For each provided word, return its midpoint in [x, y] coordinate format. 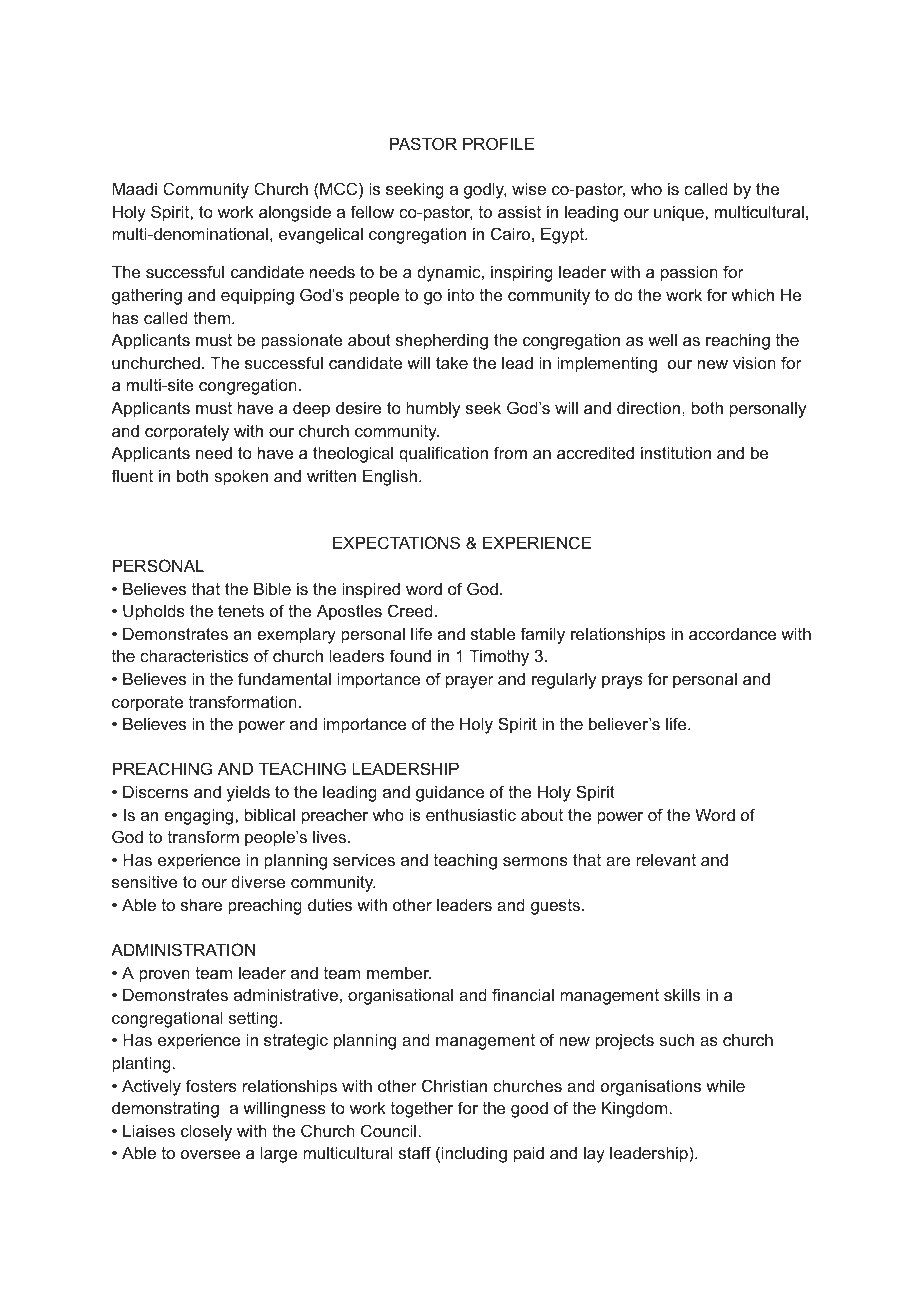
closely [206, 1132]
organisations [651, 1087]
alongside [295, 213]
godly [485, 190]
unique [680, 213]
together [422, 1109]
